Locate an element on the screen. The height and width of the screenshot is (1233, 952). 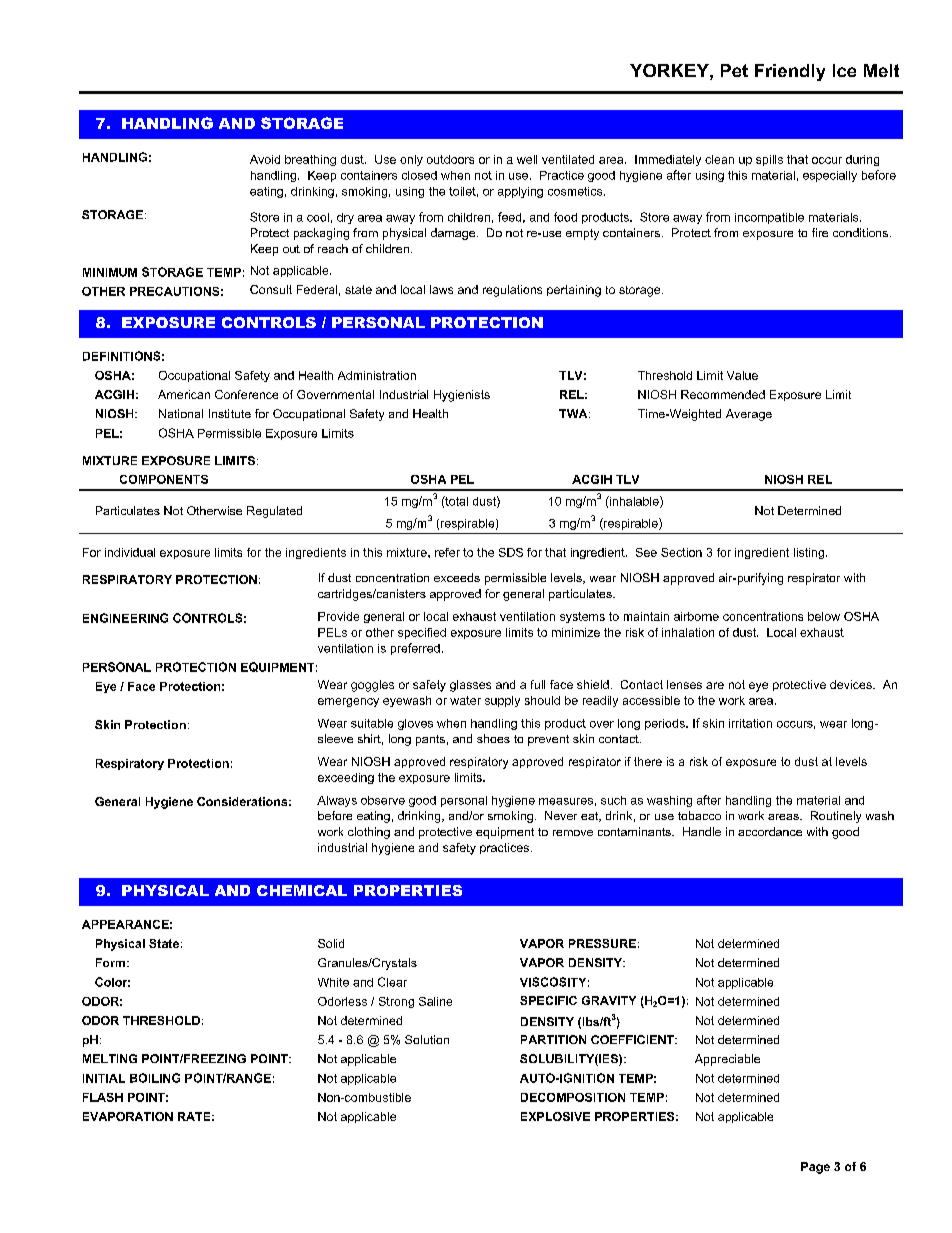
BOILING is located at coordinates (155, 1078).
